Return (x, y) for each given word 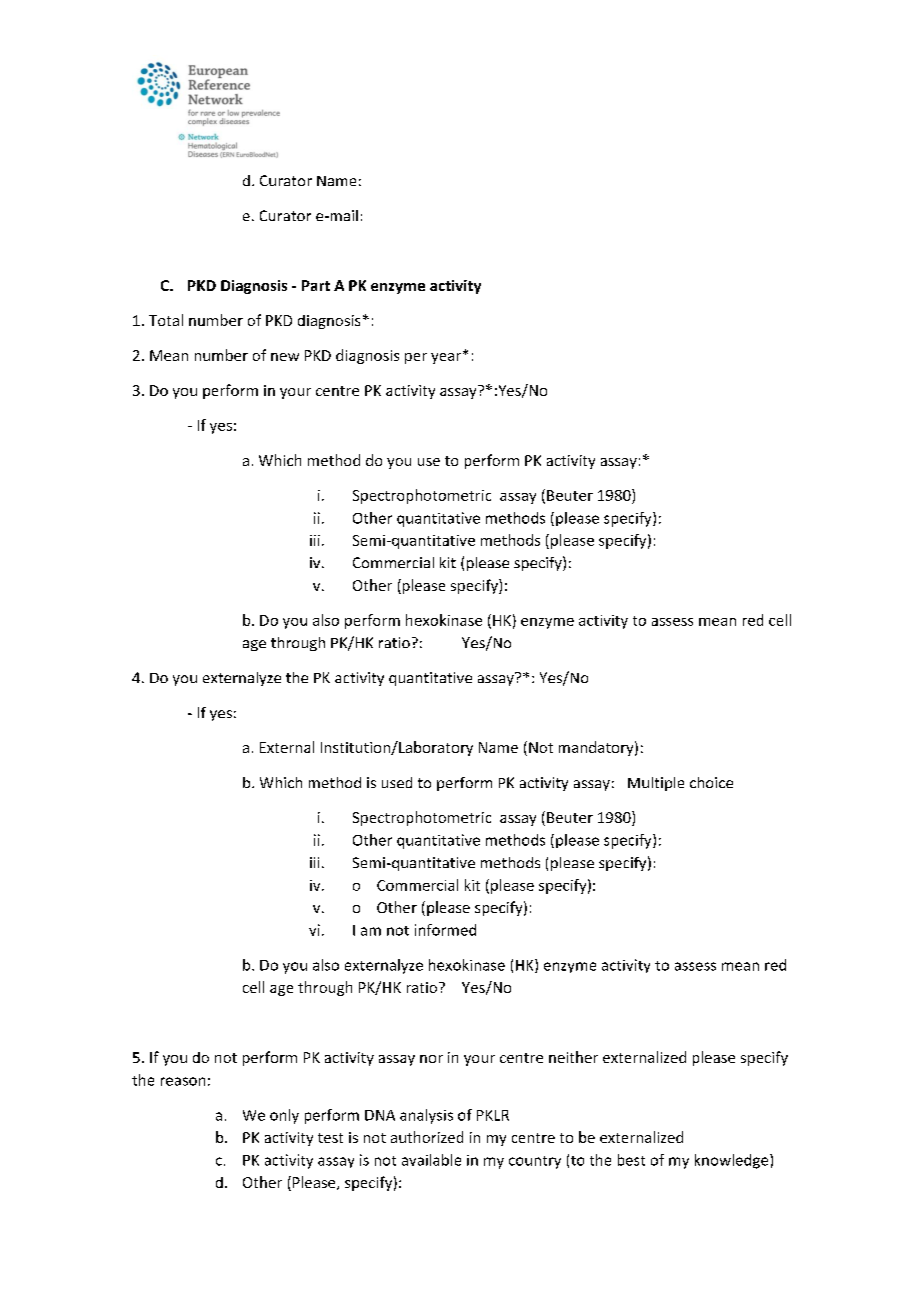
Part (316, 285)
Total (166, 320)
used (397, 782)
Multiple (656, 784)
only (284, 1116)
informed (445, 930)
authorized (427, 1137)
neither (573, 1057)
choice (711, 782)
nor (431, 1059)
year (447, 357)
